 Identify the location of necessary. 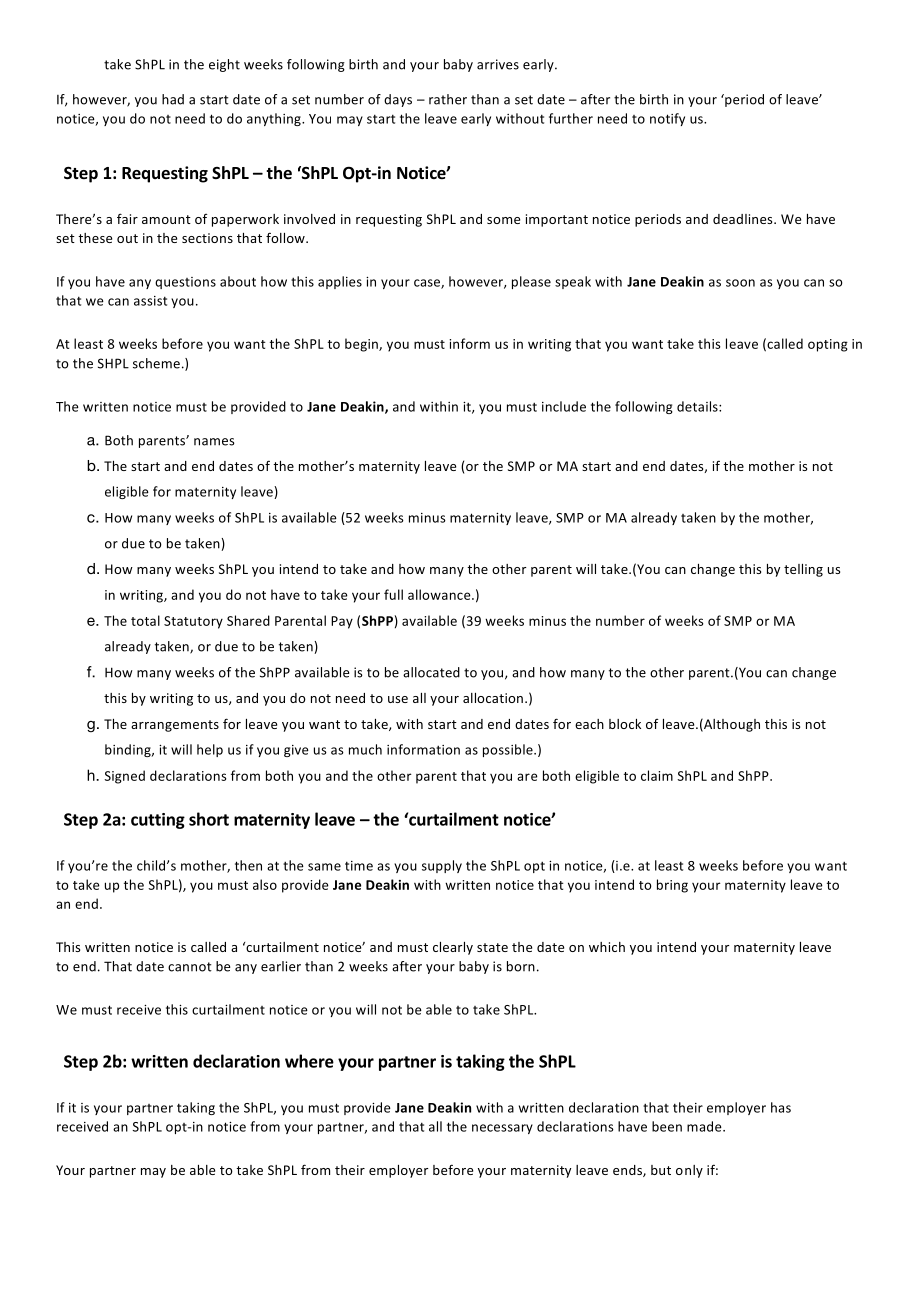
(502, 1129).
